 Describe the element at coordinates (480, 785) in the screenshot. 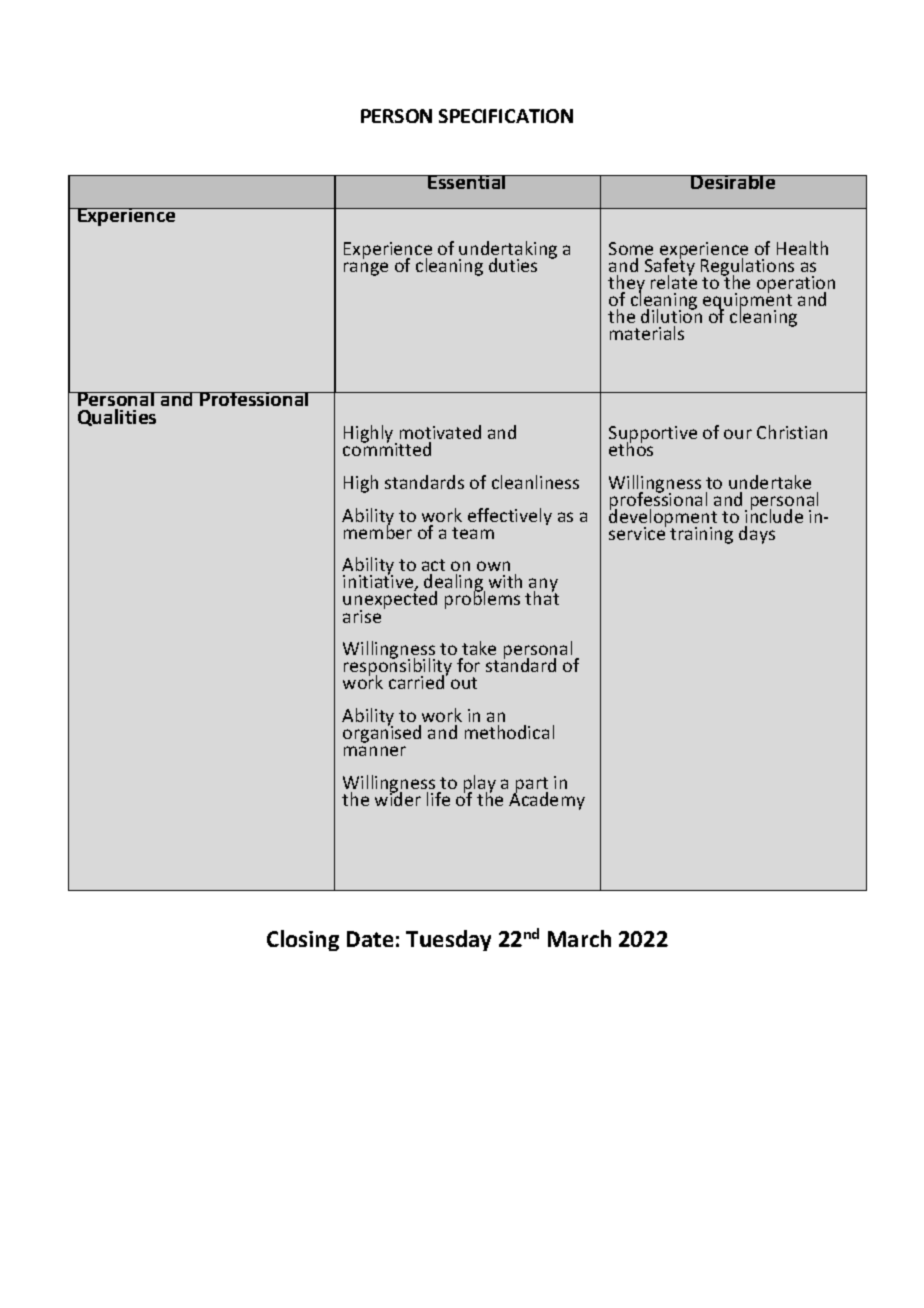

I see `play` at that location.
